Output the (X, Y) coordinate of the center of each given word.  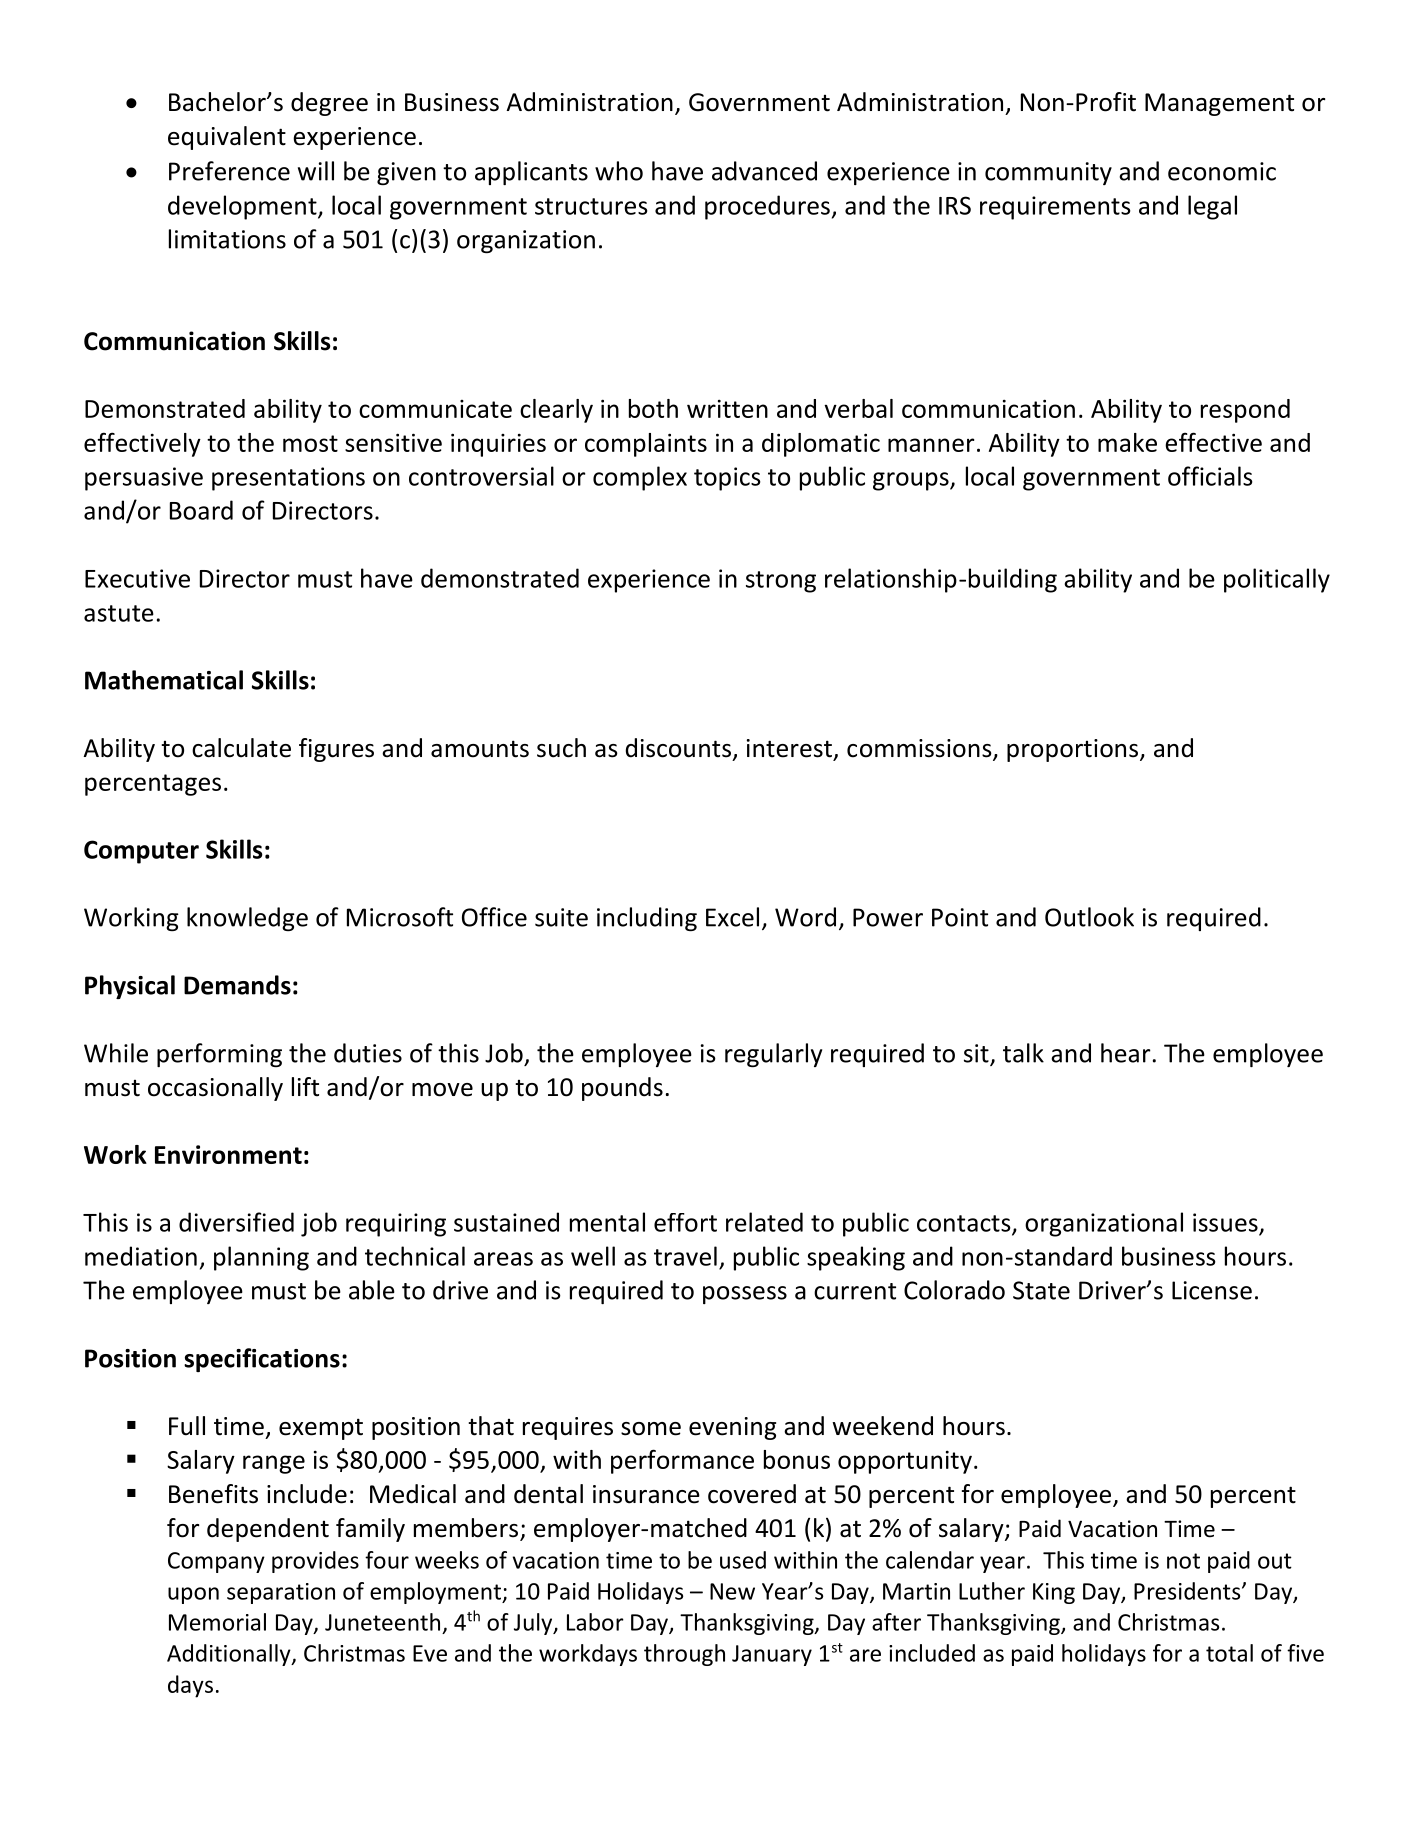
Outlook (1089, 917)
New (732, 1591)
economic (1222, 171)
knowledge (247, 919)
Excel (732, 917)
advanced (764, 171)
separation (281, 1593)
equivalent (227, 138)
